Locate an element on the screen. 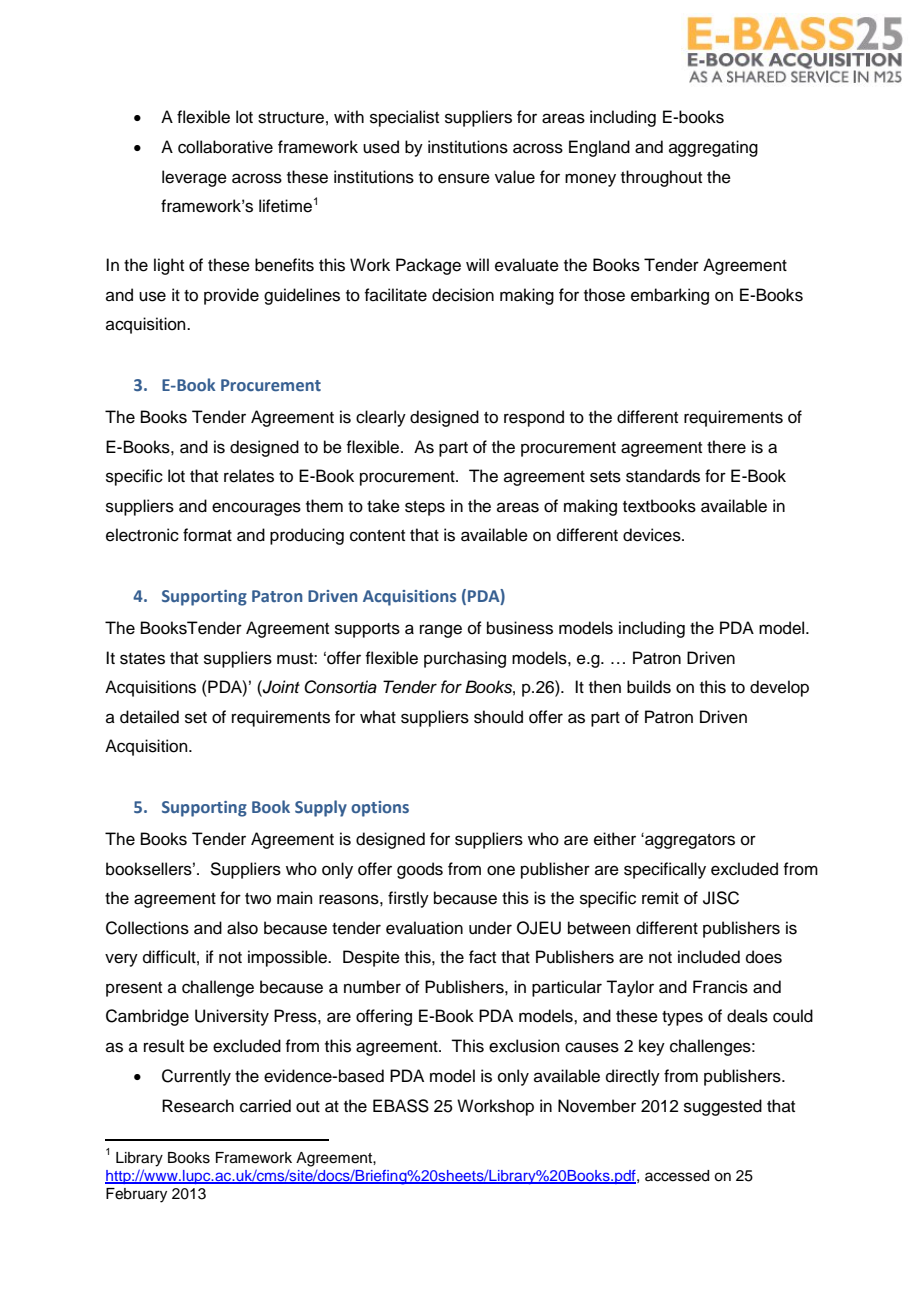 This screenshot has height=1308, width=924. remit is located at coordinates (660, 898).
